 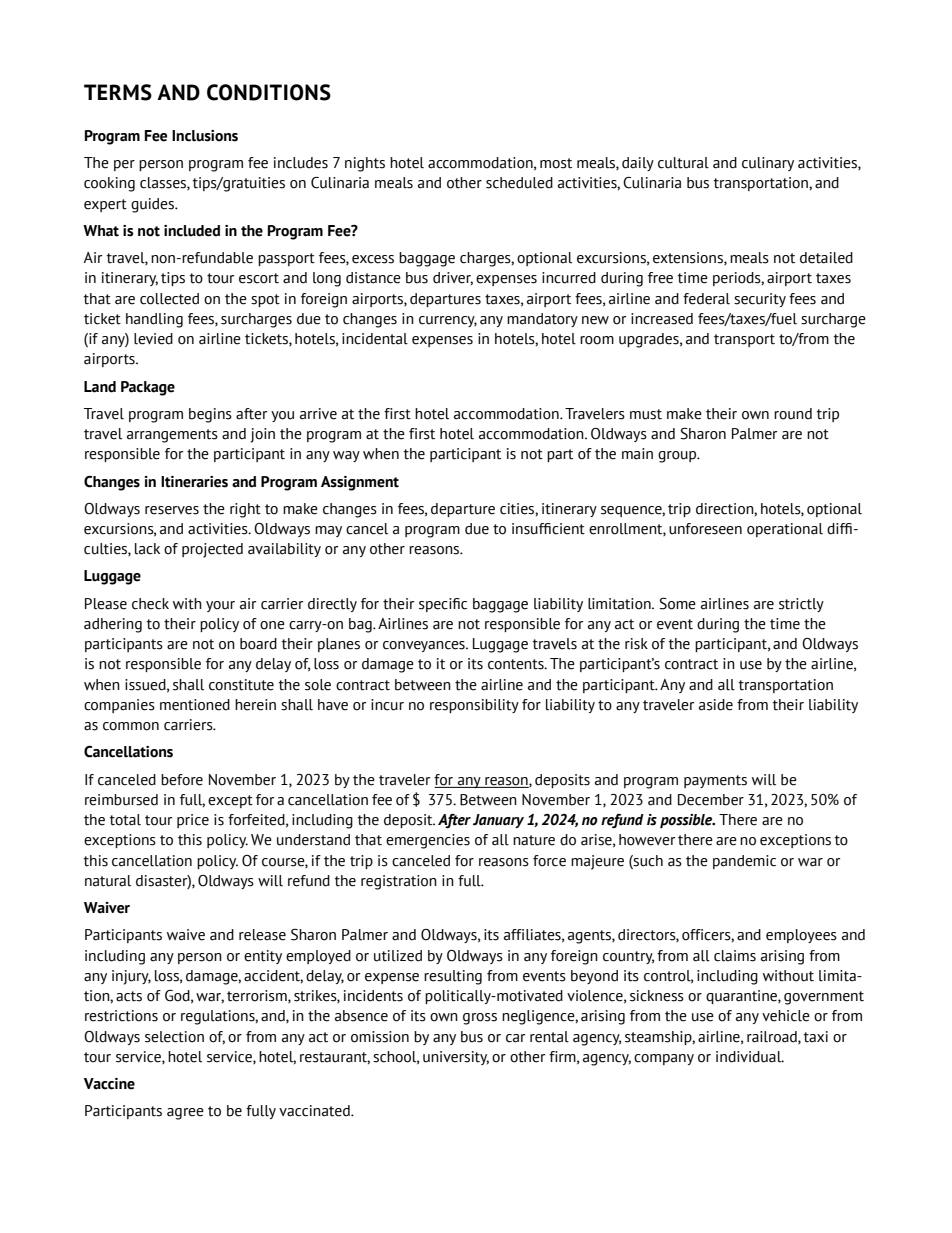 I want to click on Assignment, so click(x=360, y=483).
